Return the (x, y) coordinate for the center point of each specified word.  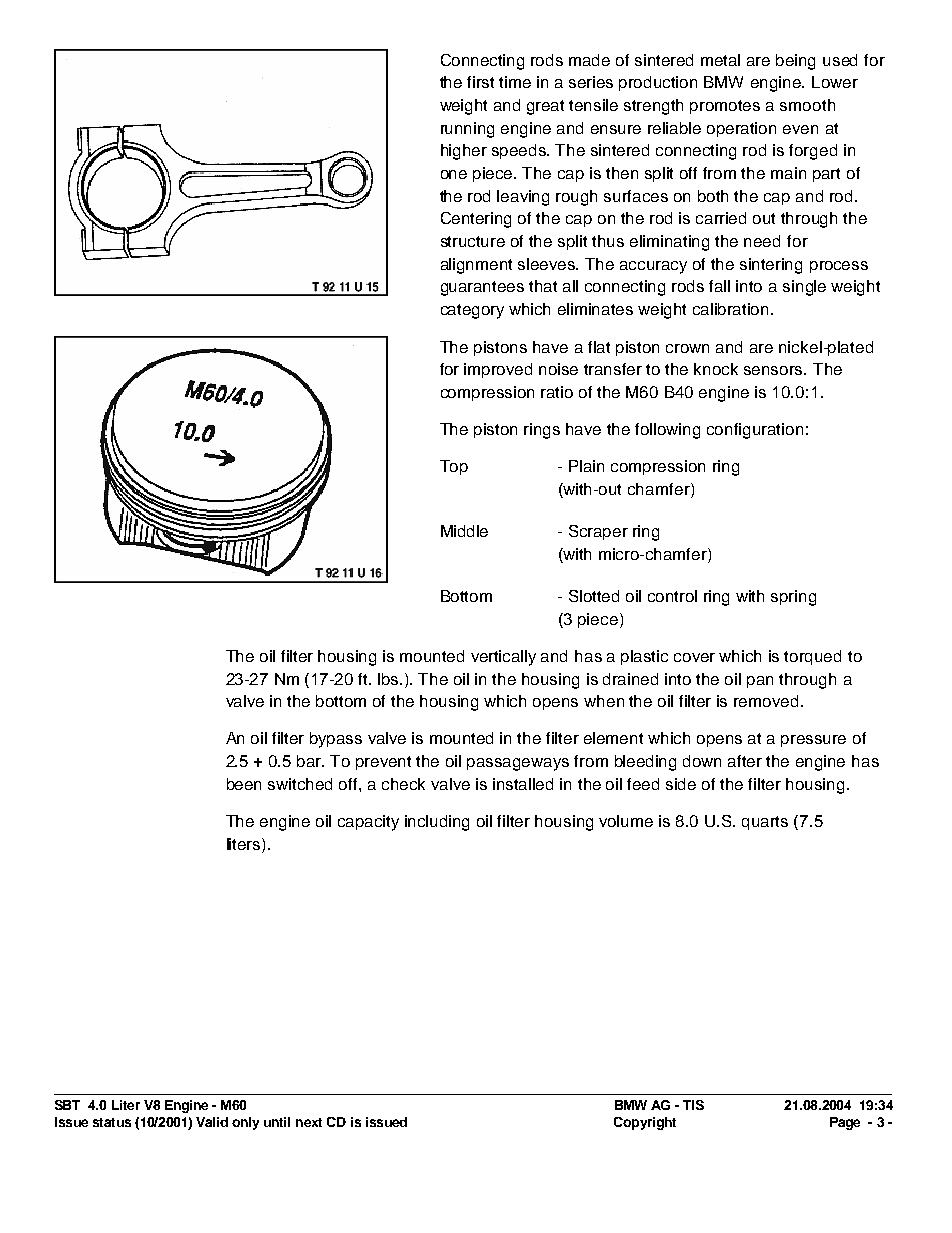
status (112, 1122)
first (480, 82)
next (309, 1122)
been (244, 784)
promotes (725, 107)
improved (498, 370)
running (467, 130)
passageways (518, 764)
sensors (774, 370)
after (745, 761)
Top (454, 467)
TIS (693, 1105)
